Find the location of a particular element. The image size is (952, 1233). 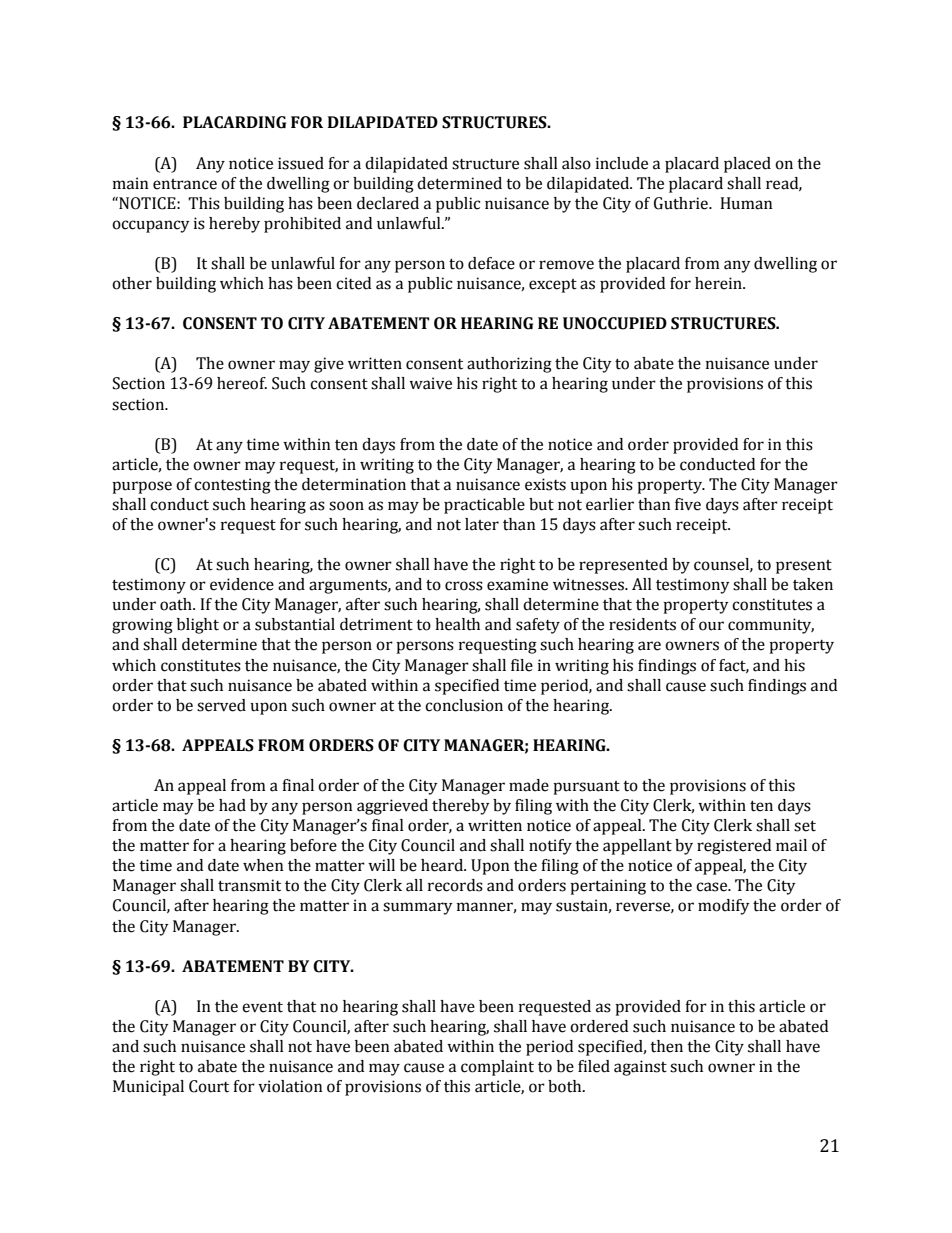

waive is located at coordinates (430, 383).
